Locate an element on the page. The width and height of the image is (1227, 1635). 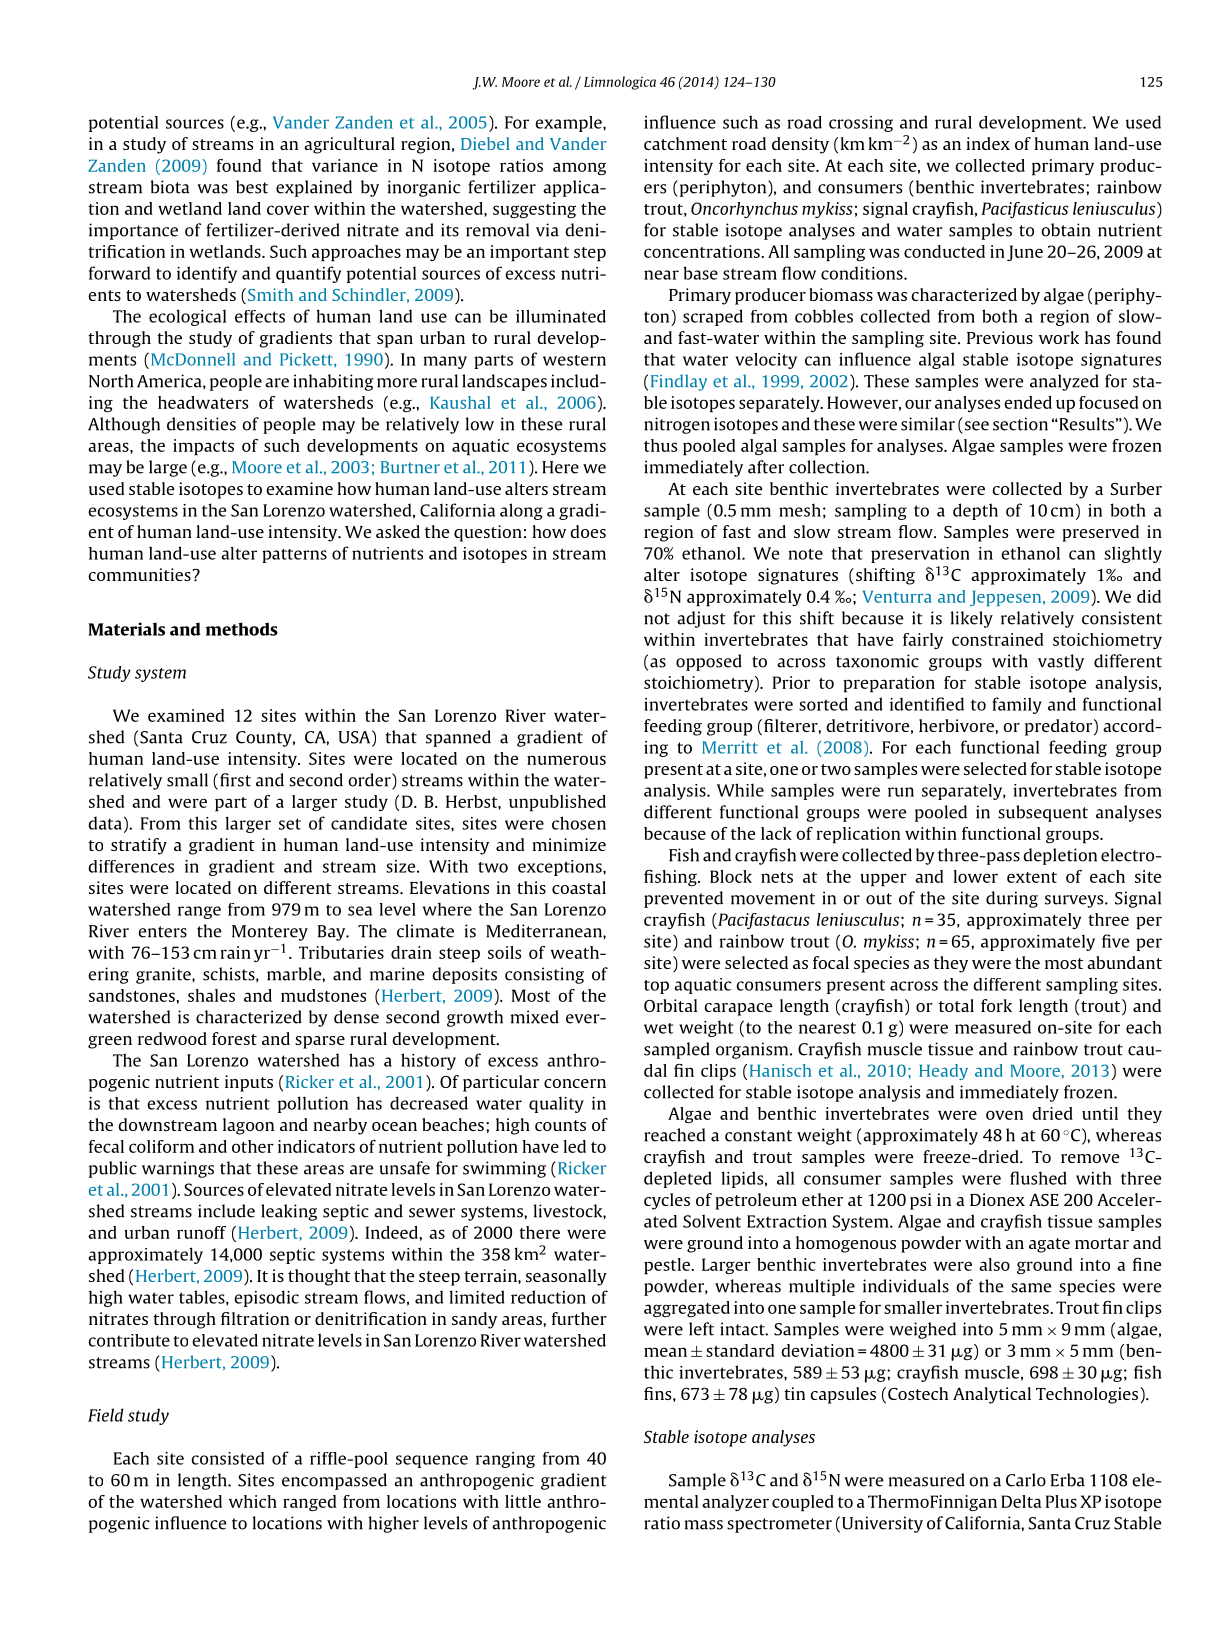
little is located at coordinates (523, 1501).
